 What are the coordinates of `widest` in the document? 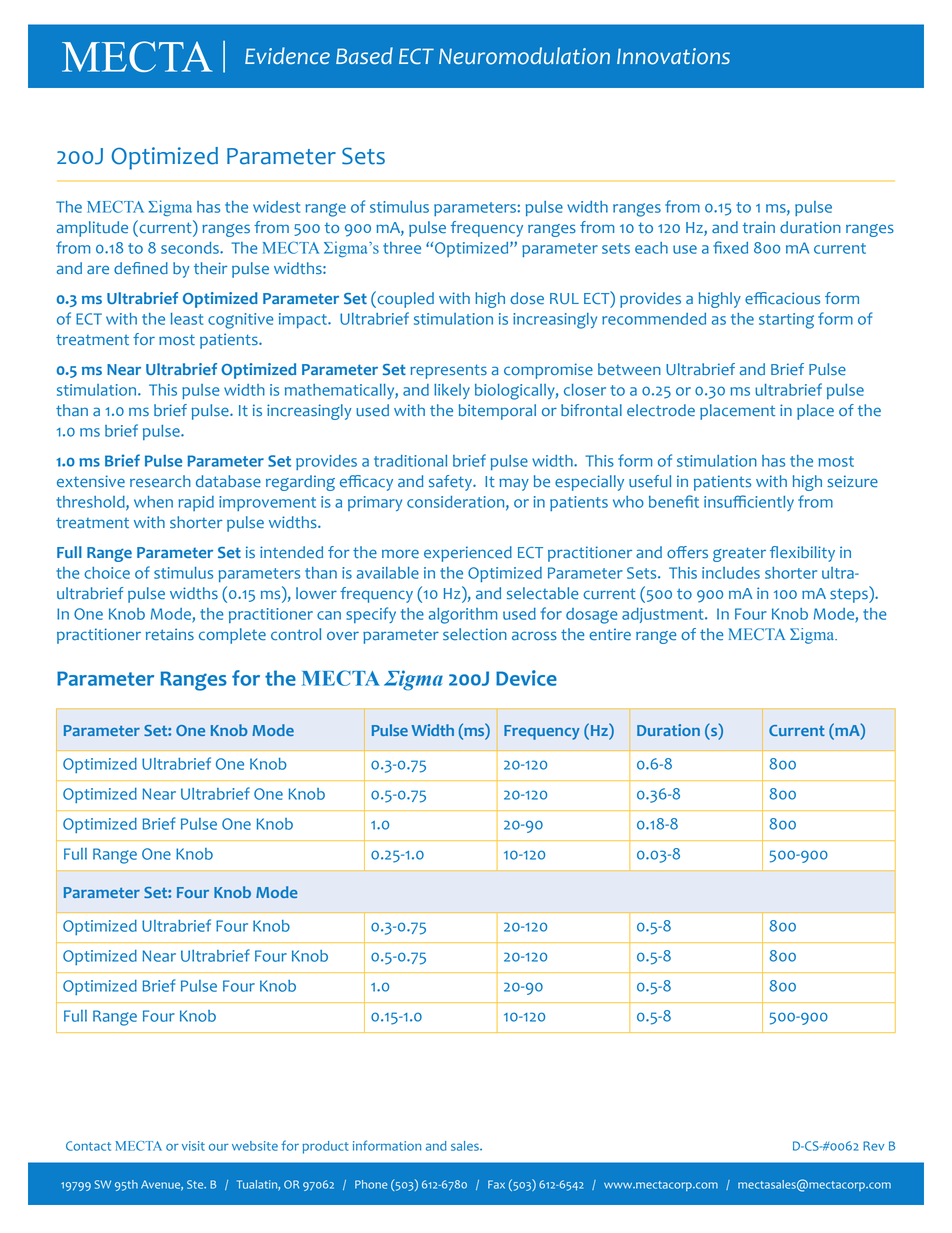 It's located at (276, 207).
